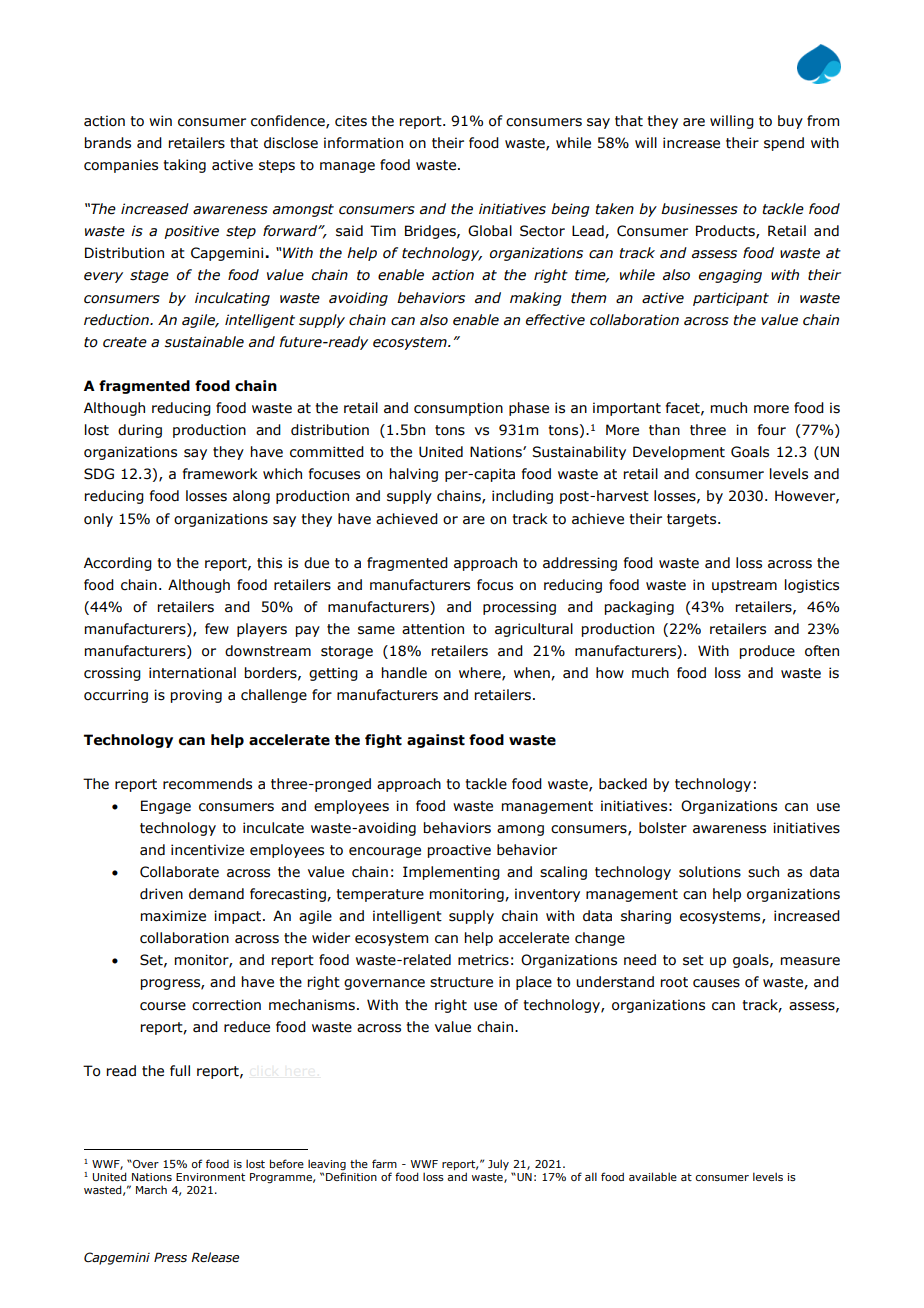  I want to click on July, so click(498, 1164).
